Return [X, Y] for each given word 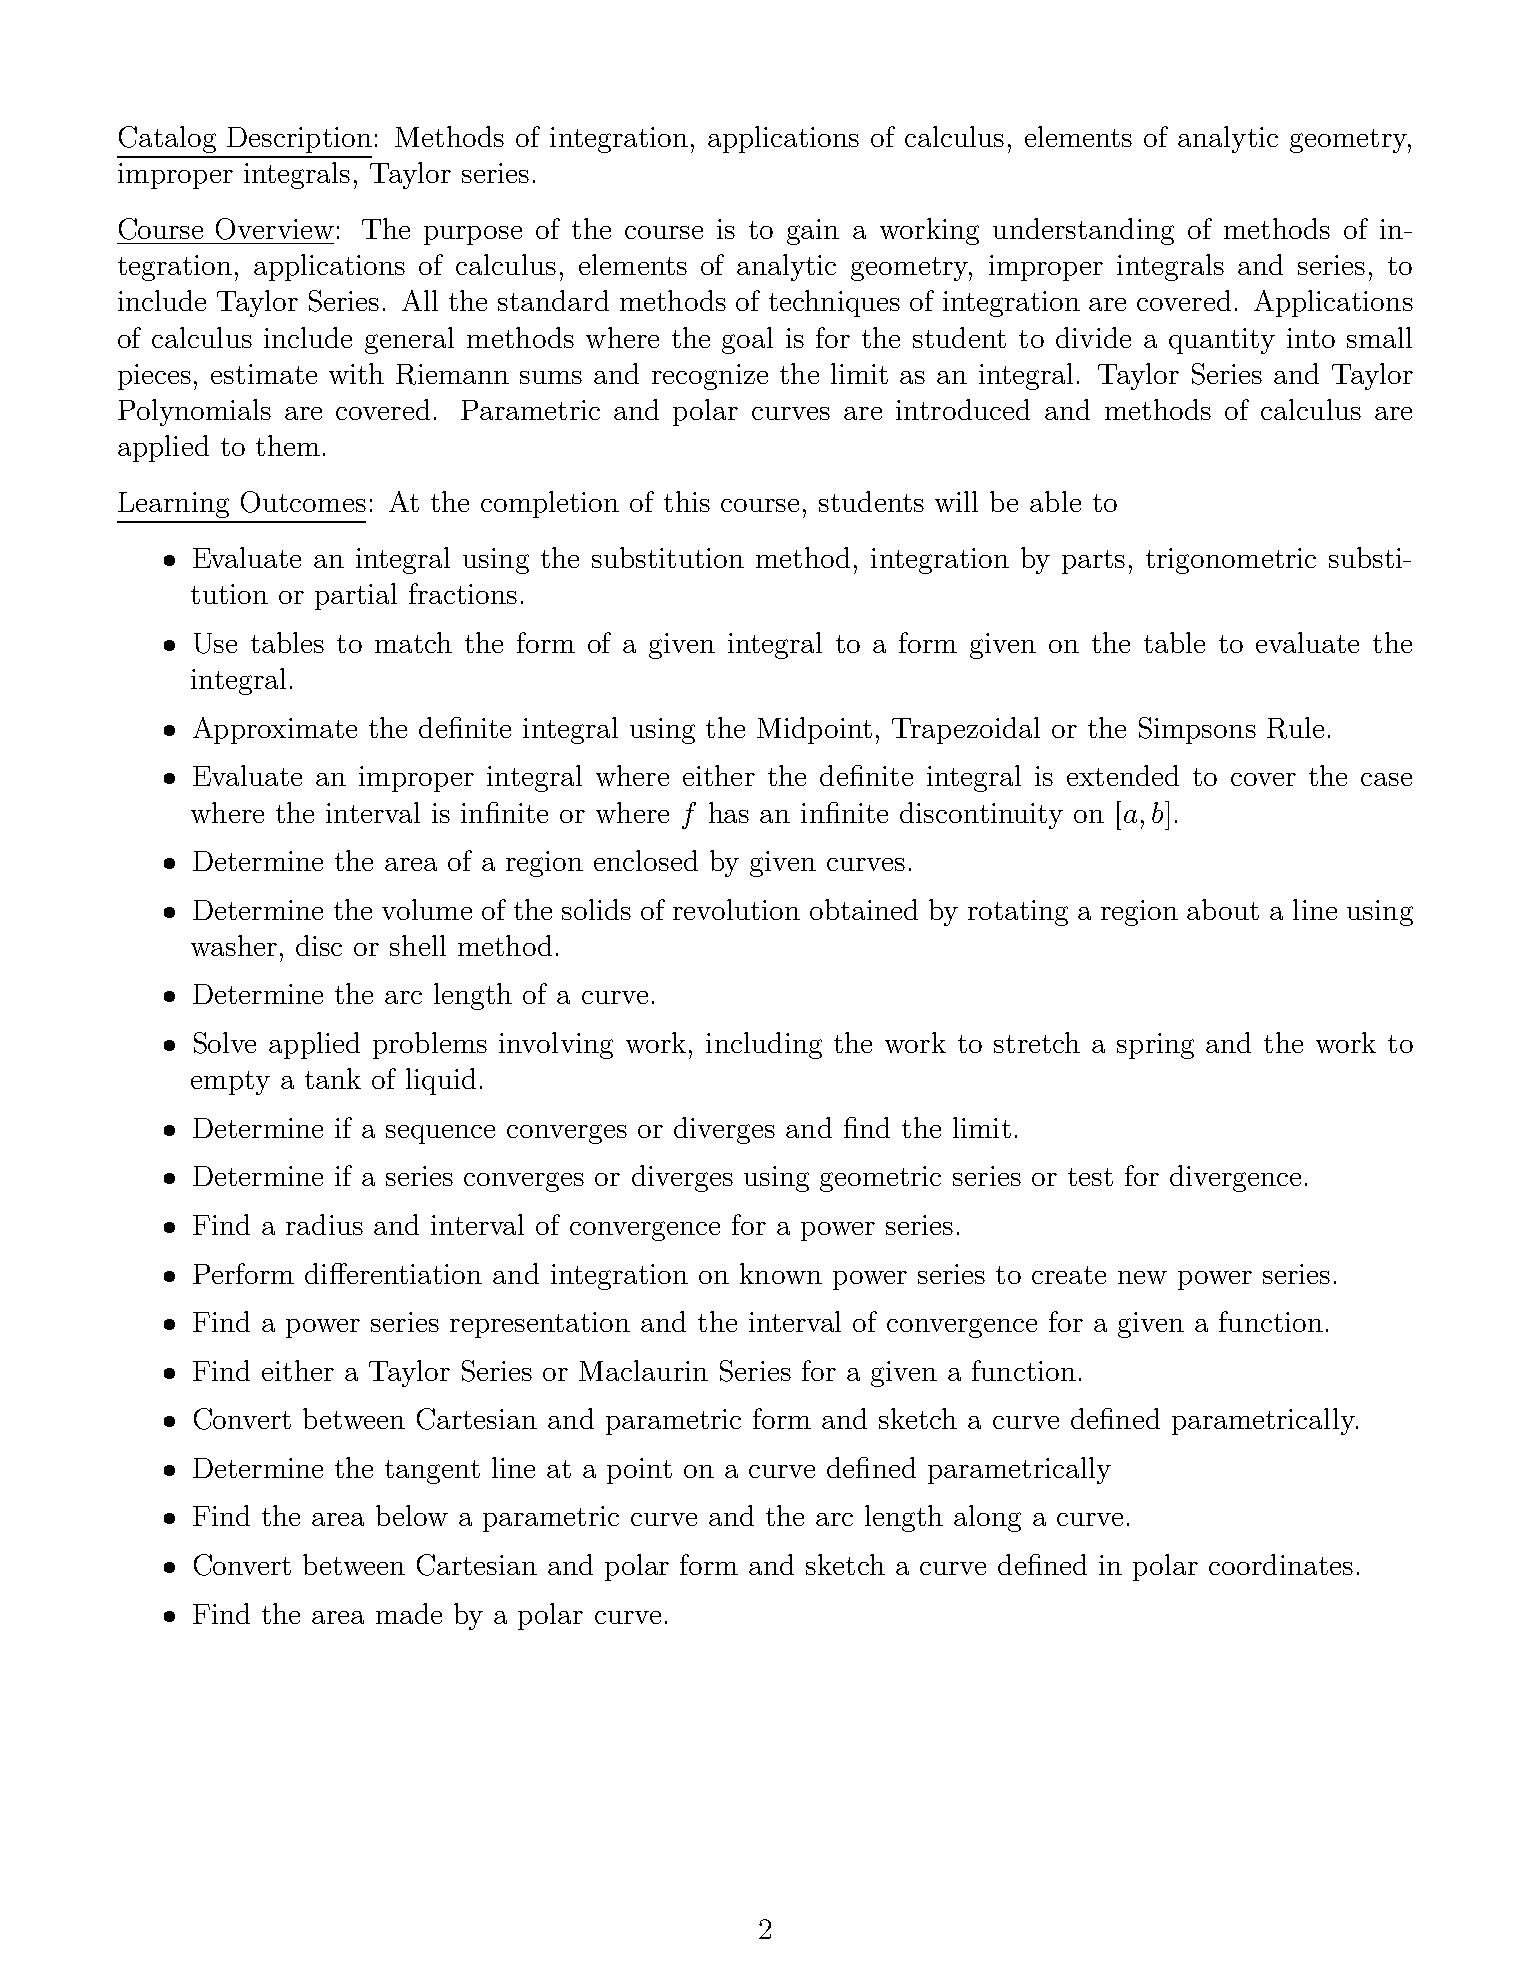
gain [813, 232]
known [781, 1273]
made [409, 1613]
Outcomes [303, 502]
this [687, 501]
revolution [736, 909]
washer [234, 945]
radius [324, 1224]
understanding [1083, 231]
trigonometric [1231, 561]
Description [299, 140]
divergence [1235, 1178]
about [1223, 909]
